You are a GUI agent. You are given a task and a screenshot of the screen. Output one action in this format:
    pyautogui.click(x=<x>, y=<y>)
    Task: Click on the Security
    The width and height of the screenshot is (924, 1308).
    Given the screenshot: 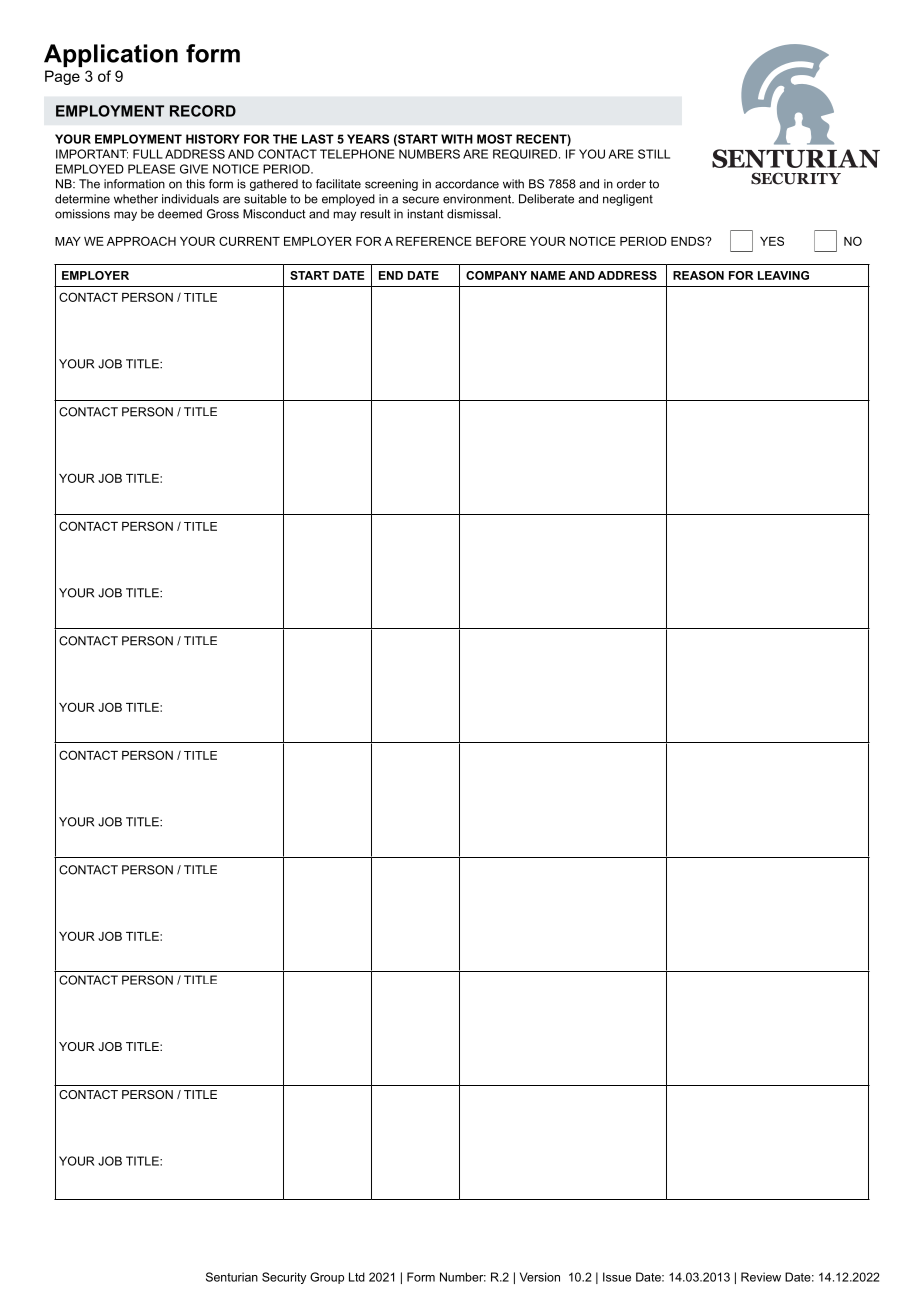 What is the action you would take?
    pyautogui.click(x=284, y=1278)
